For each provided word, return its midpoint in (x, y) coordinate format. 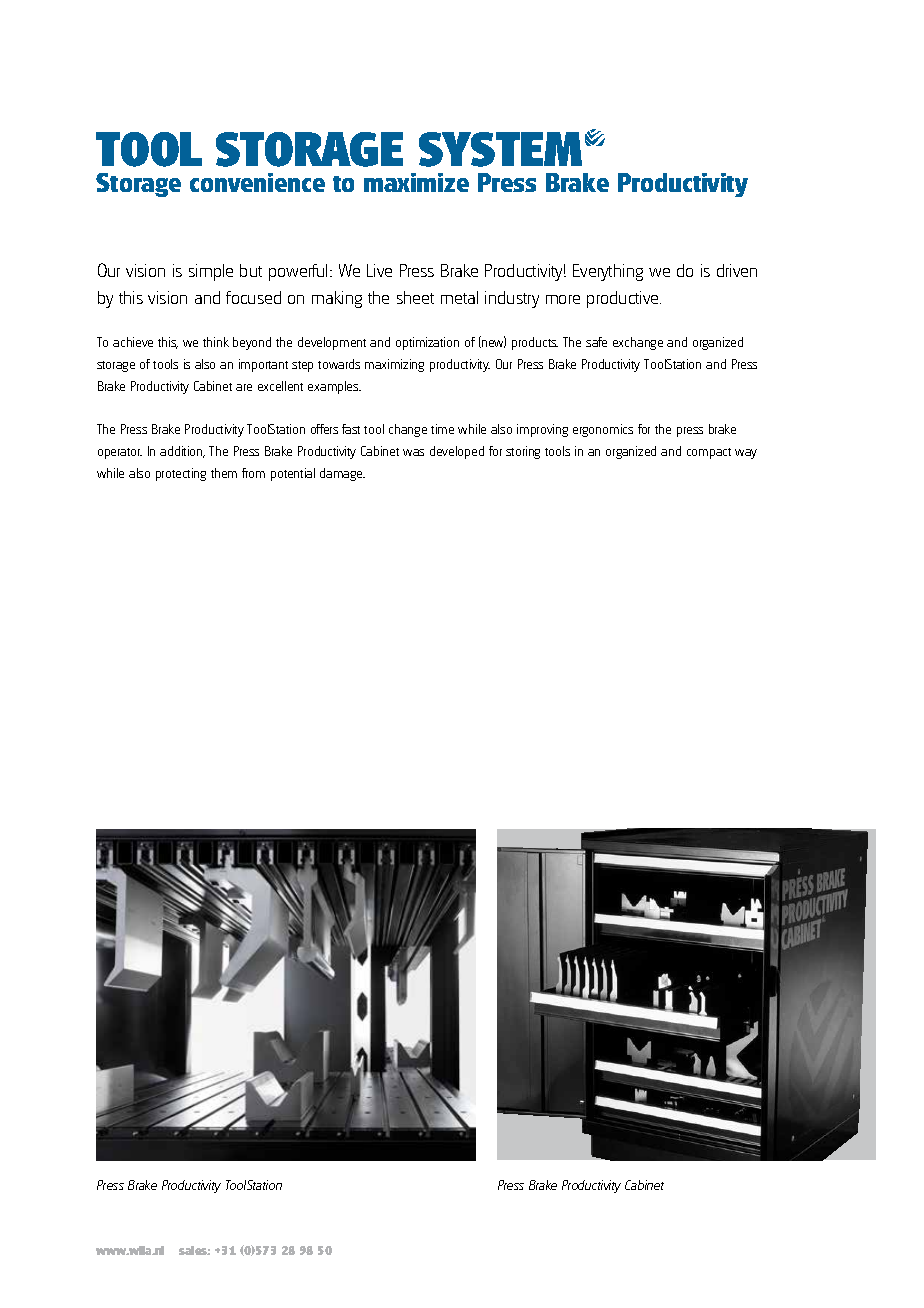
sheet (415, 297)
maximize (416, 182)
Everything (608, 272)
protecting (181, 474)
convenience (257, 182)
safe (596, 342)
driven (737, 270)
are (244, 387)
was (413, 452)
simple (211, 272)
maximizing (394, 365)
